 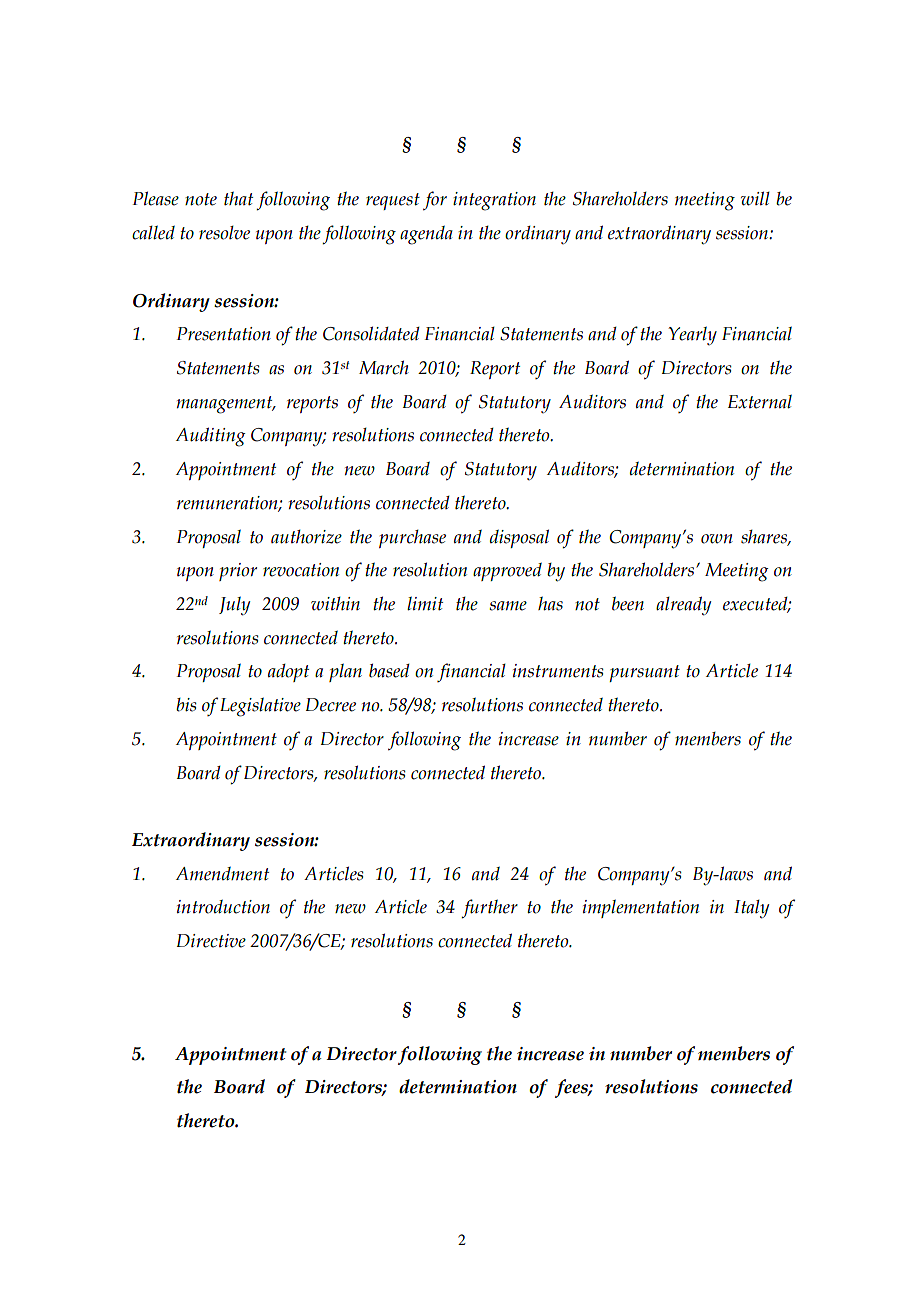 I want to click on own, so click(x=717, y=539).
